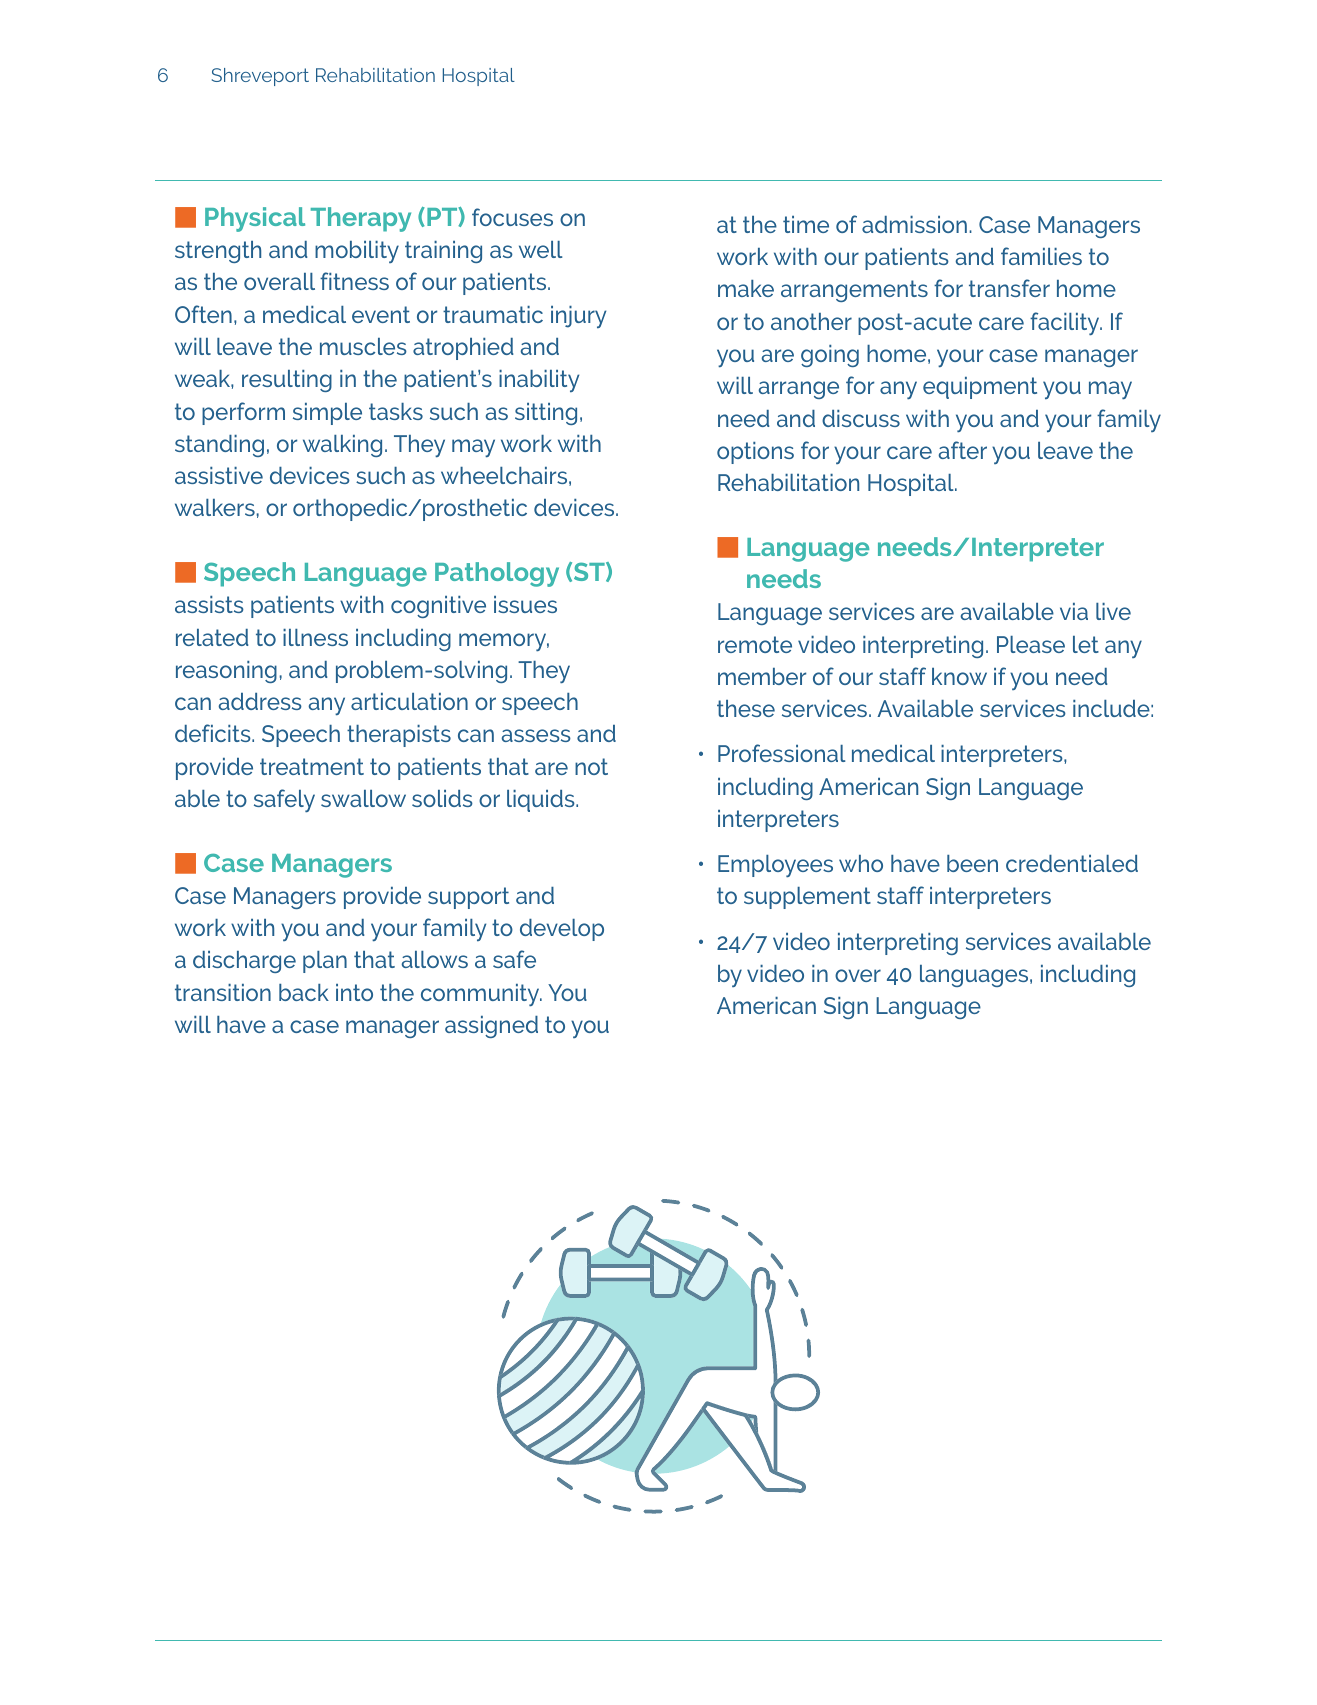 The width and height of the document is (1317, 1705). Describe the element at coordinates (260, 701) in the document. I see `address` at that location.
